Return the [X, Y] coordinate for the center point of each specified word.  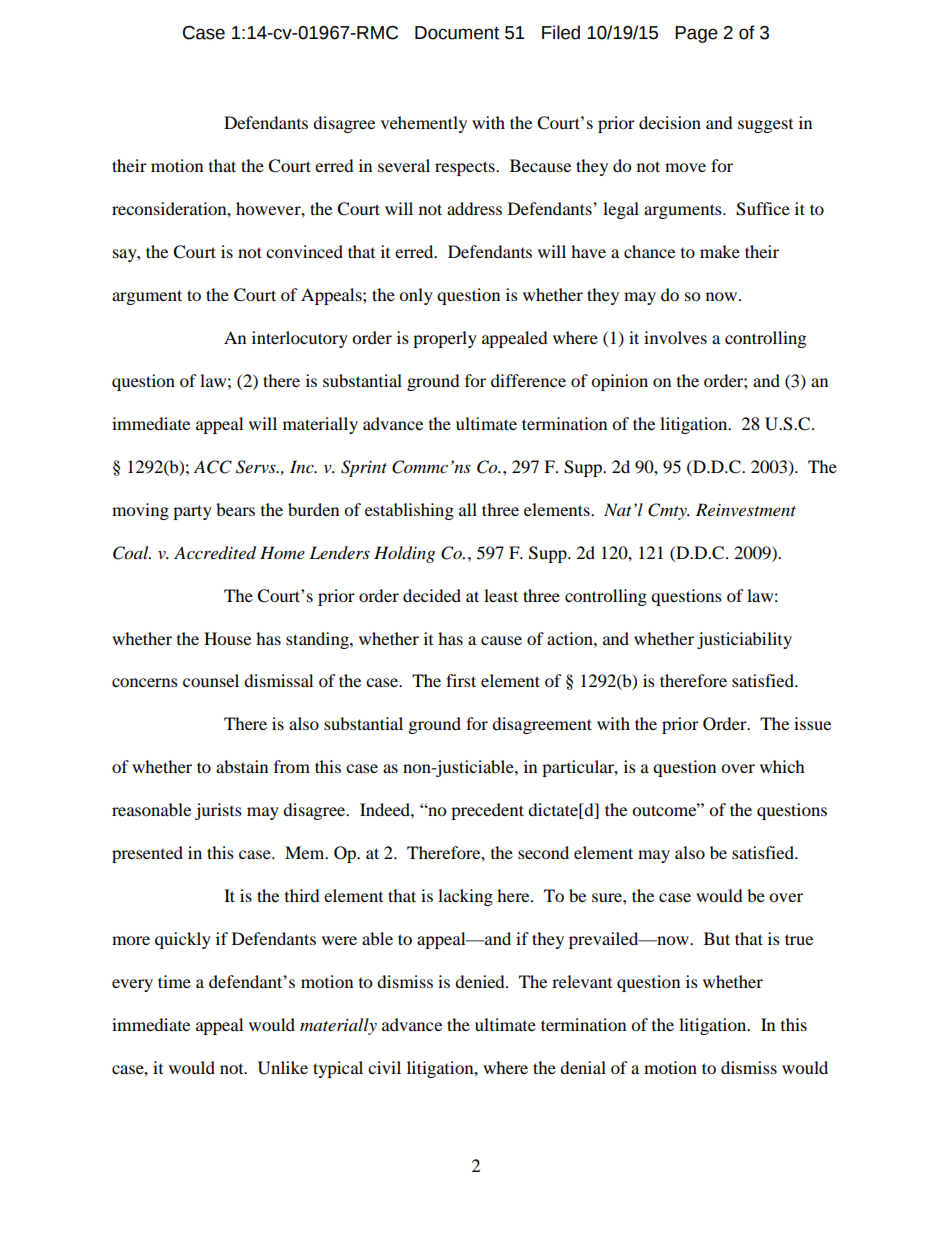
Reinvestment [746, 509]
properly [445, 339]
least [501, 595]
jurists [218, 811]
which [782, 766]
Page [696, 34]
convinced [304, 251]
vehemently [424, 124]
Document [457, 33]
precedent [487, 811]
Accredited [215, 553]
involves [675, 337]
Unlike [283, 1068]
